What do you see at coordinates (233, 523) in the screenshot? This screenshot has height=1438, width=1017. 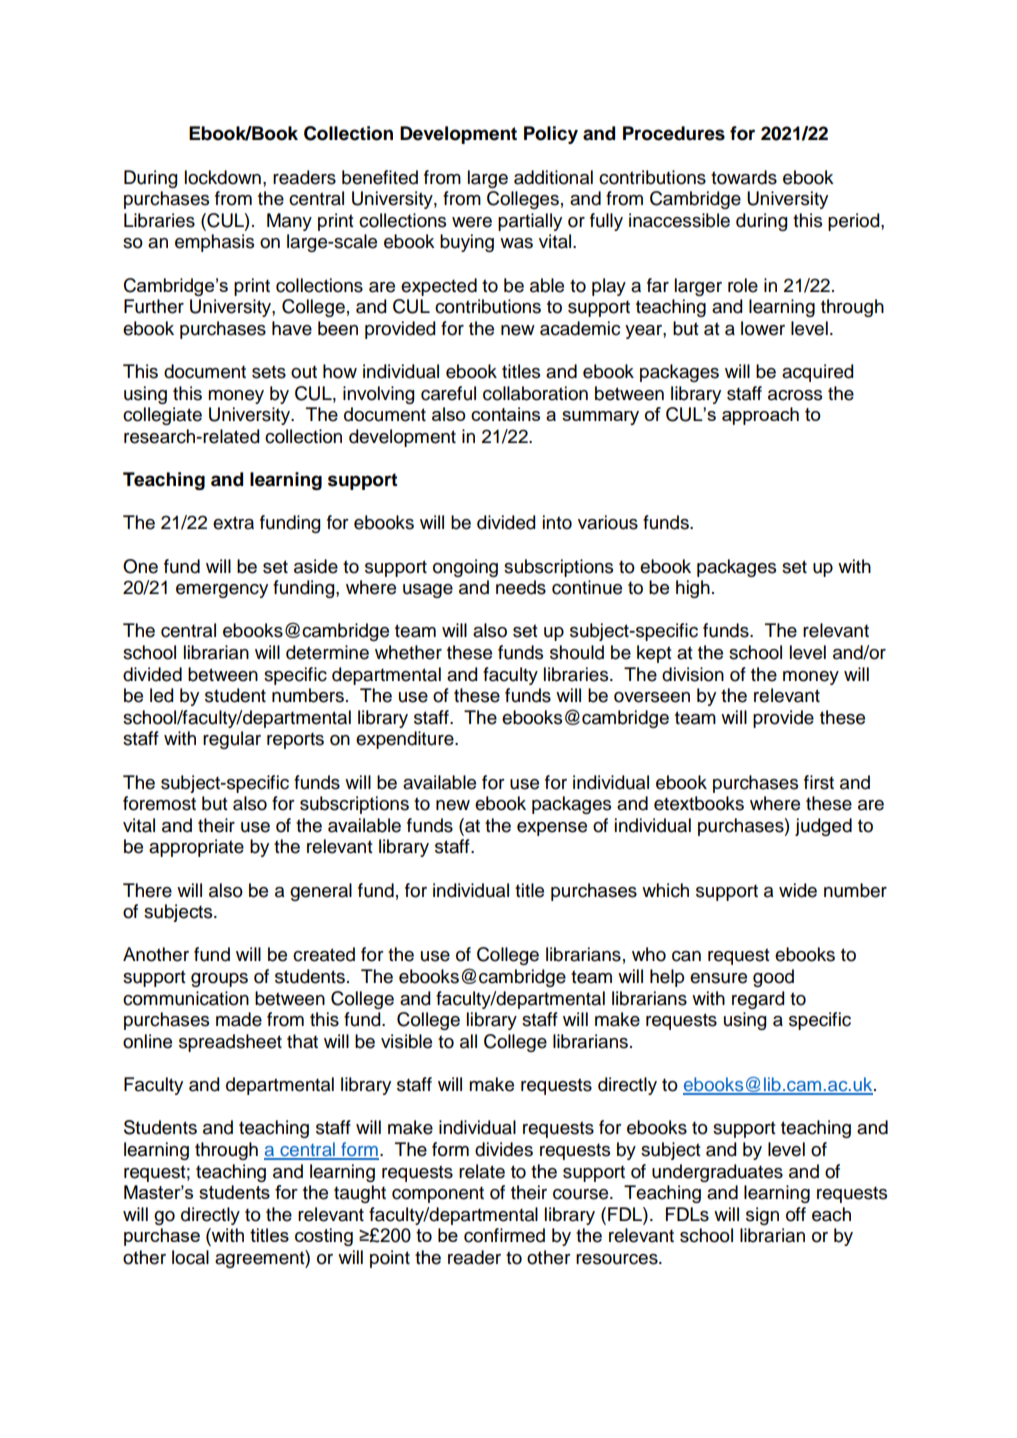 I see `extra` at bounding box center [233, 523].
